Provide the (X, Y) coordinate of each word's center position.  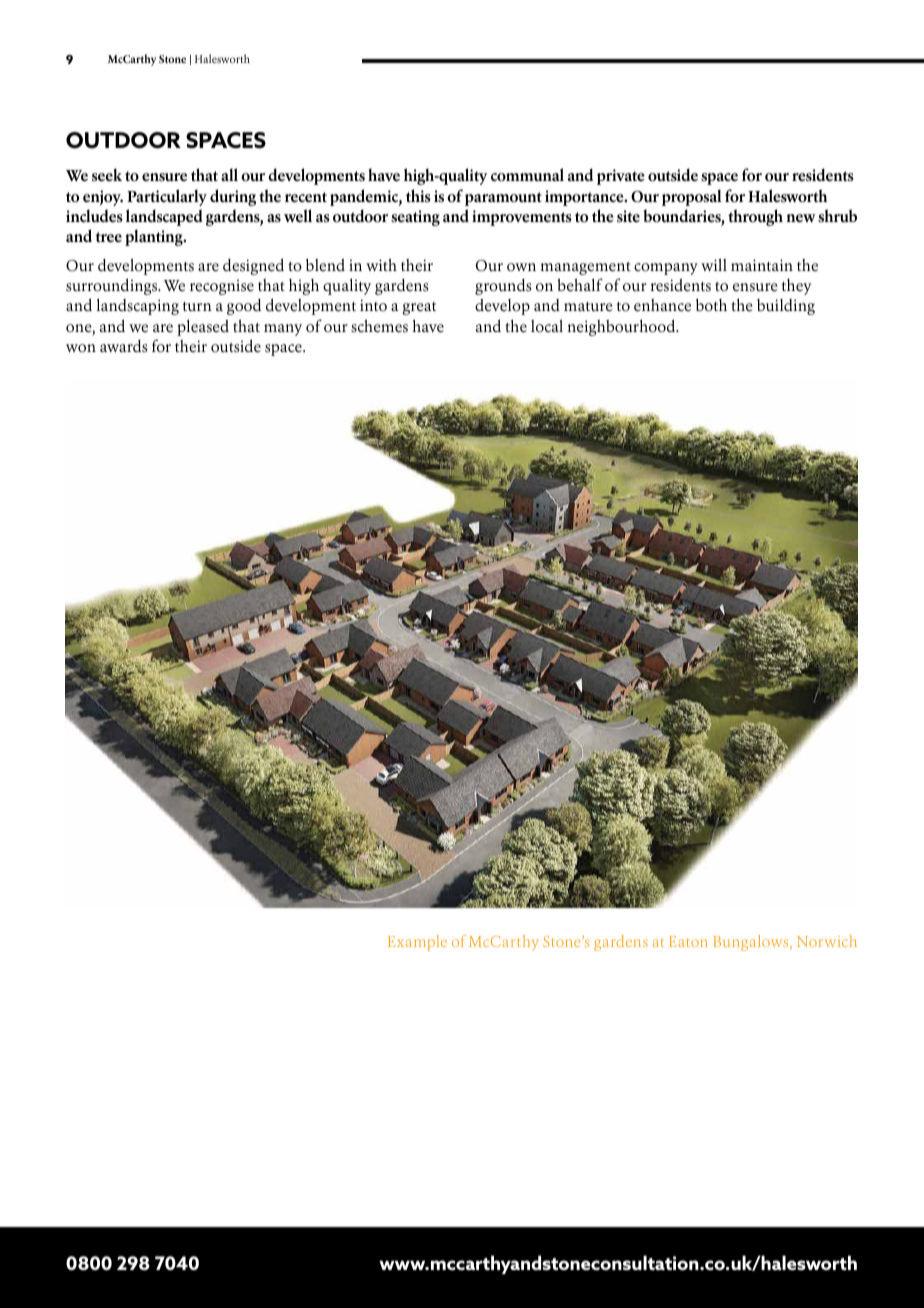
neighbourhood (622, 327)
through (755, 217)
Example (417, 943)
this (418, 195)
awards (124, 346)
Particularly (167, 197)
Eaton (688, 941)
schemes (379, 326)
